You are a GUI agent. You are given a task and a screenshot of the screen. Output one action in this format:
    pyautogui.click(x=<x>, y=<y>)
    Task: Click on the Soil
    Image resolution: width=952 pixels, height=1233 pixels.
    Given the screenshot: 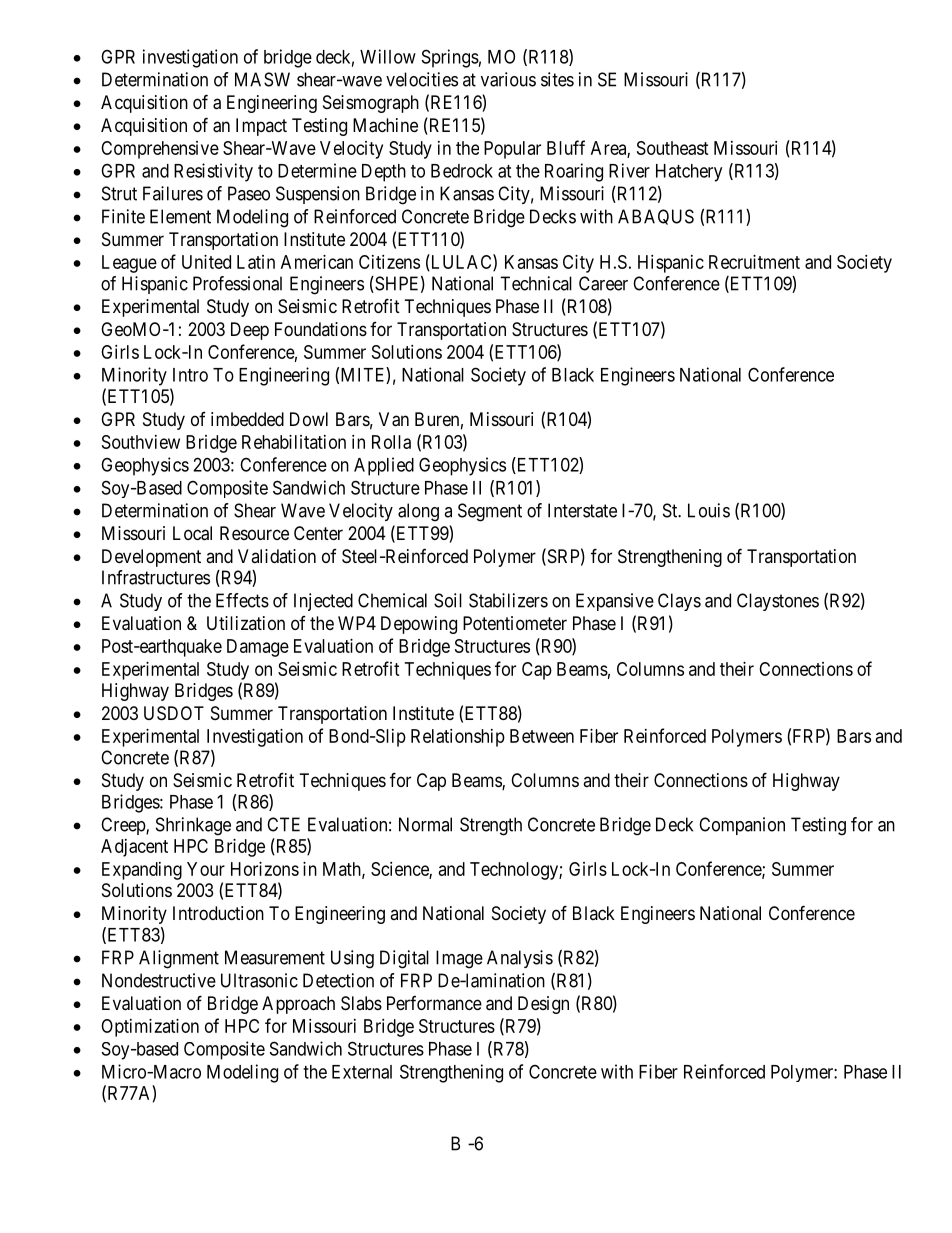 What is the action you would take?
    pyautogui.click(x=448, y=600)
